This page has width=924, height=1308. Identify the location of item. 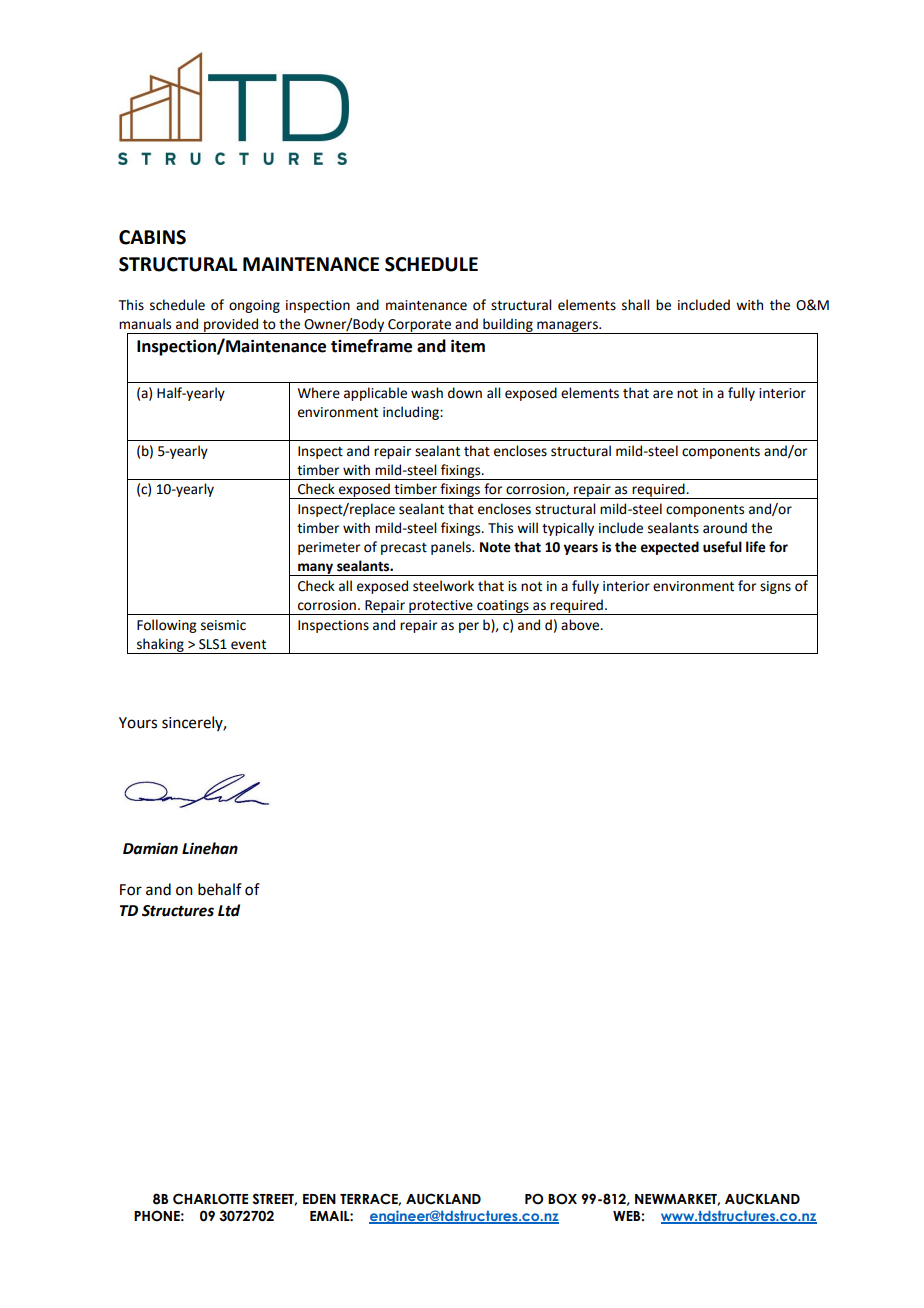
(468, 346).
